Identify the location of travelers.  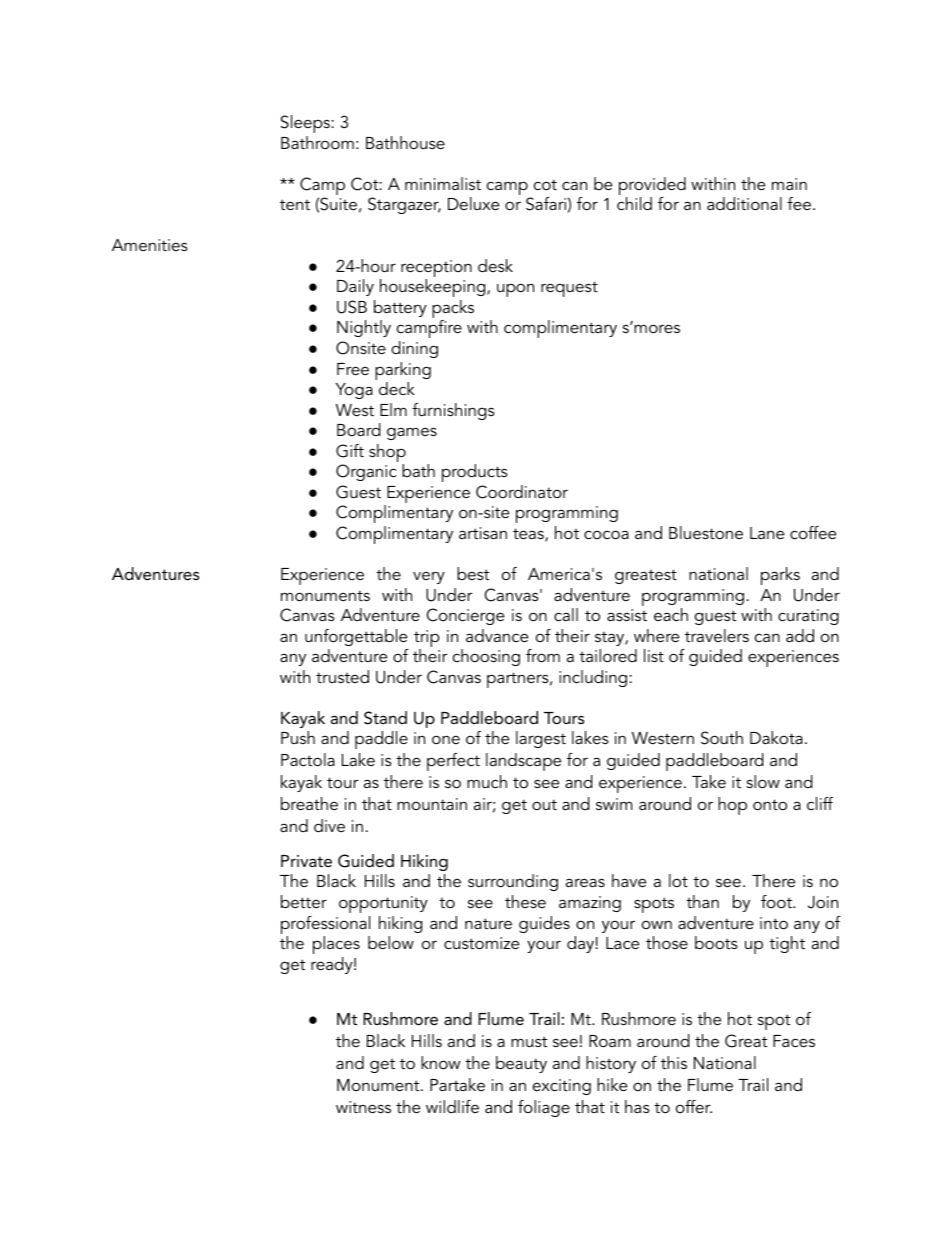
(717, 635).
